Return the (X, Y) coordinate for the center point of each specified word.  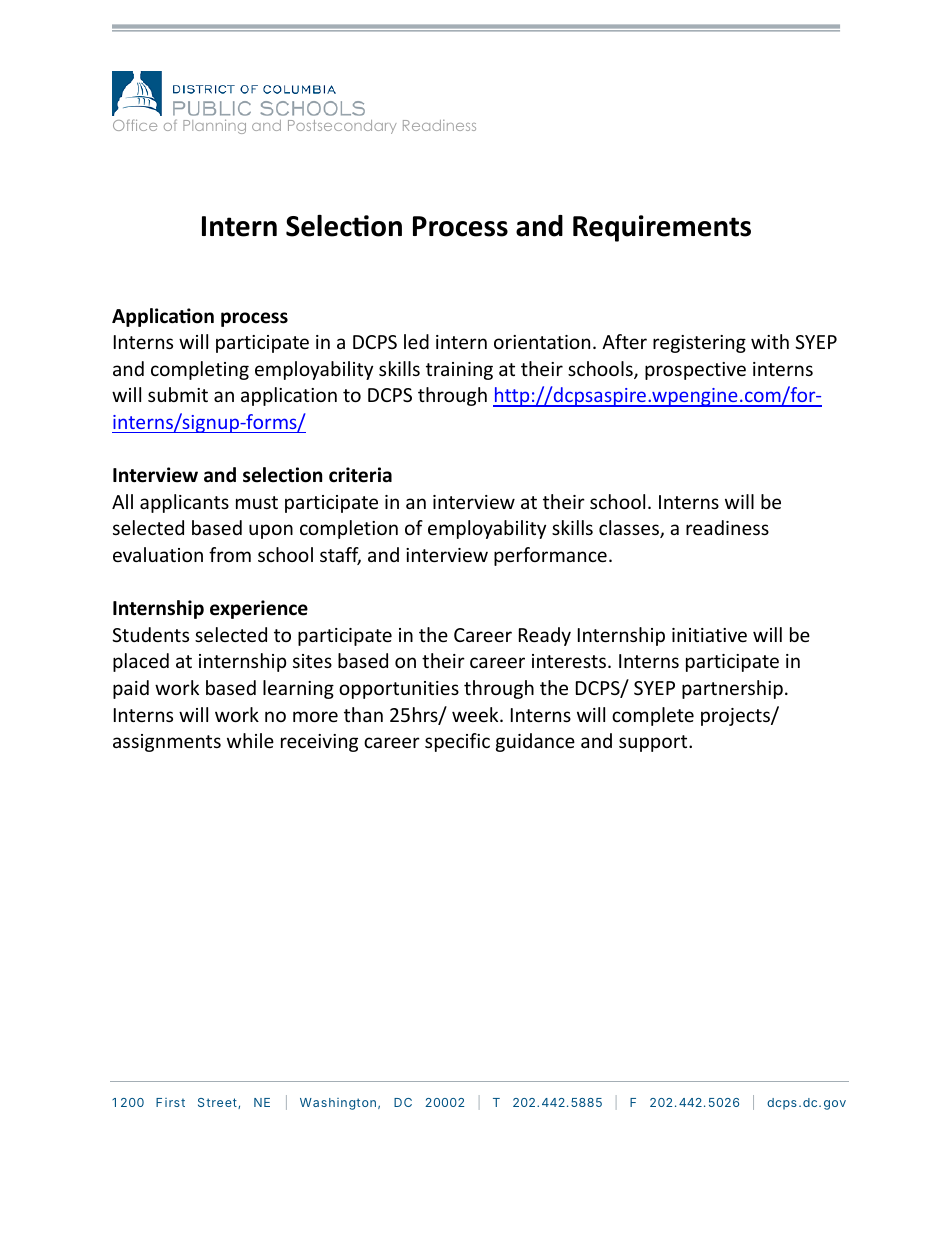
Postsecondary (342, 127)
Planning (214, 126)
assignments (167, 743)
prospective (695, 371)
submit (178, 394)
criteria (360, 475)
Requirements (662, 228)
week (476, 714)
